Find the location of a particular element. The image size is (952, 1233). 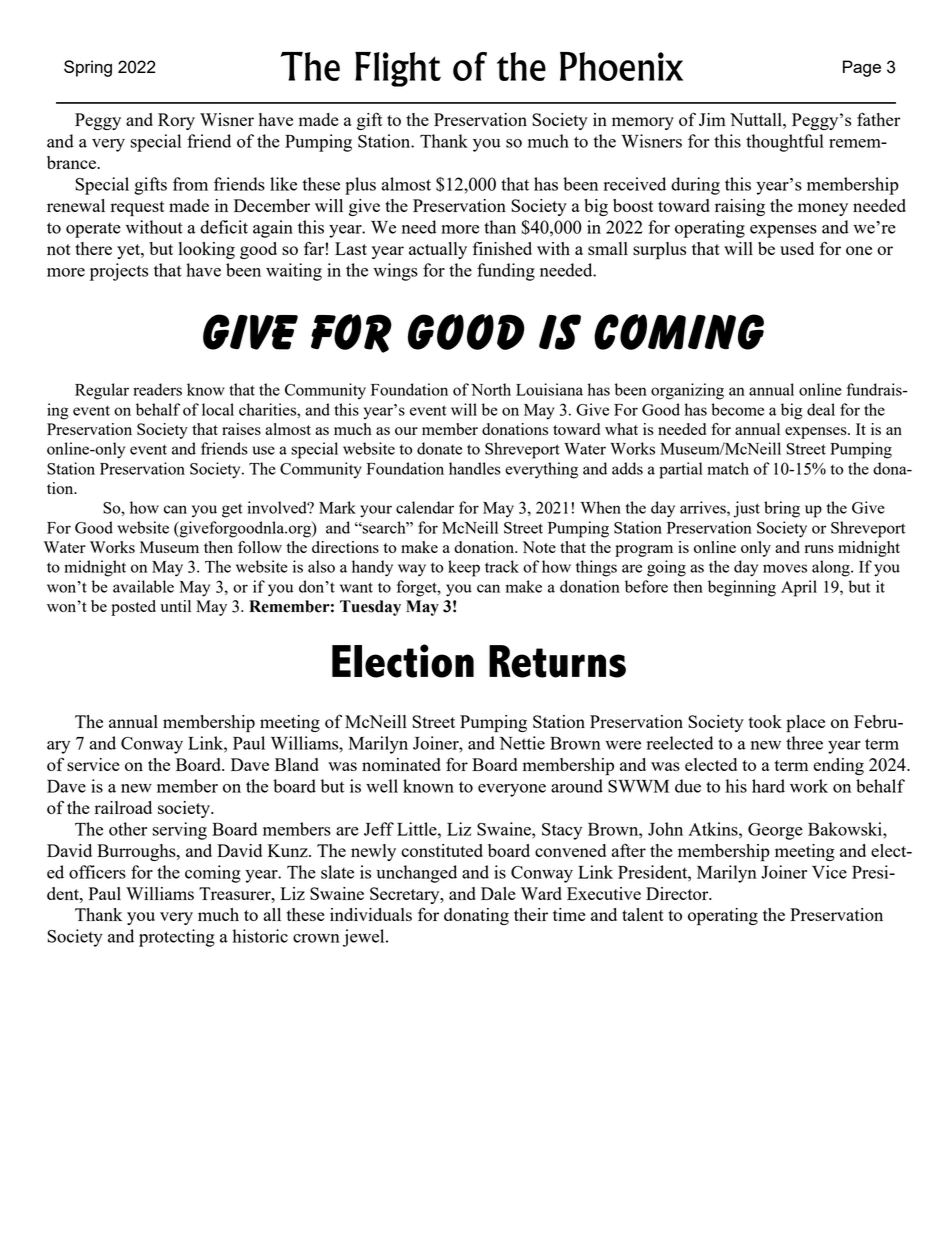

available is located at coordinates (143, 586).
